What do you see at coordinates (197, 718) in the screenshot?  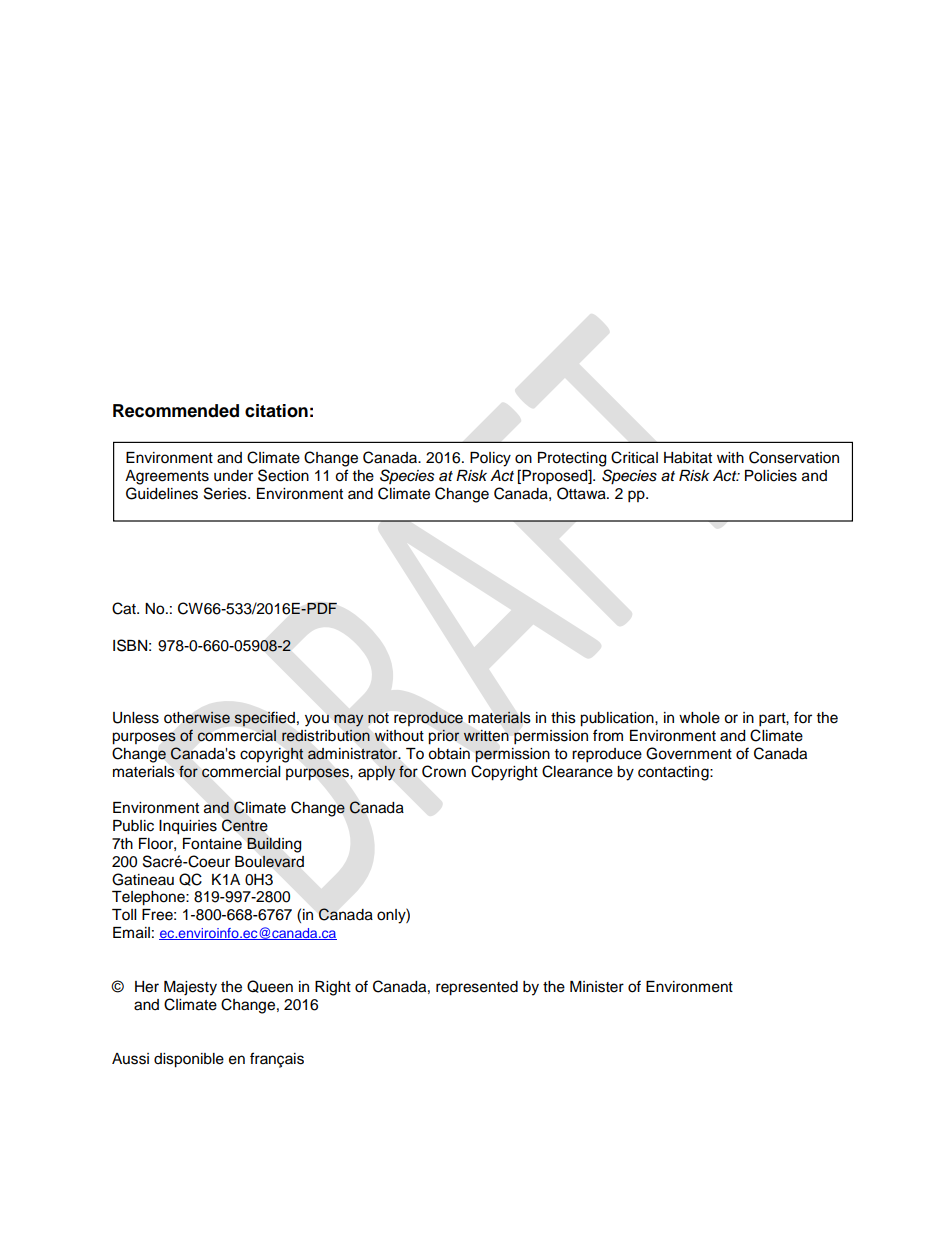 I see `otherwise` at bounding box center [197, 718].
